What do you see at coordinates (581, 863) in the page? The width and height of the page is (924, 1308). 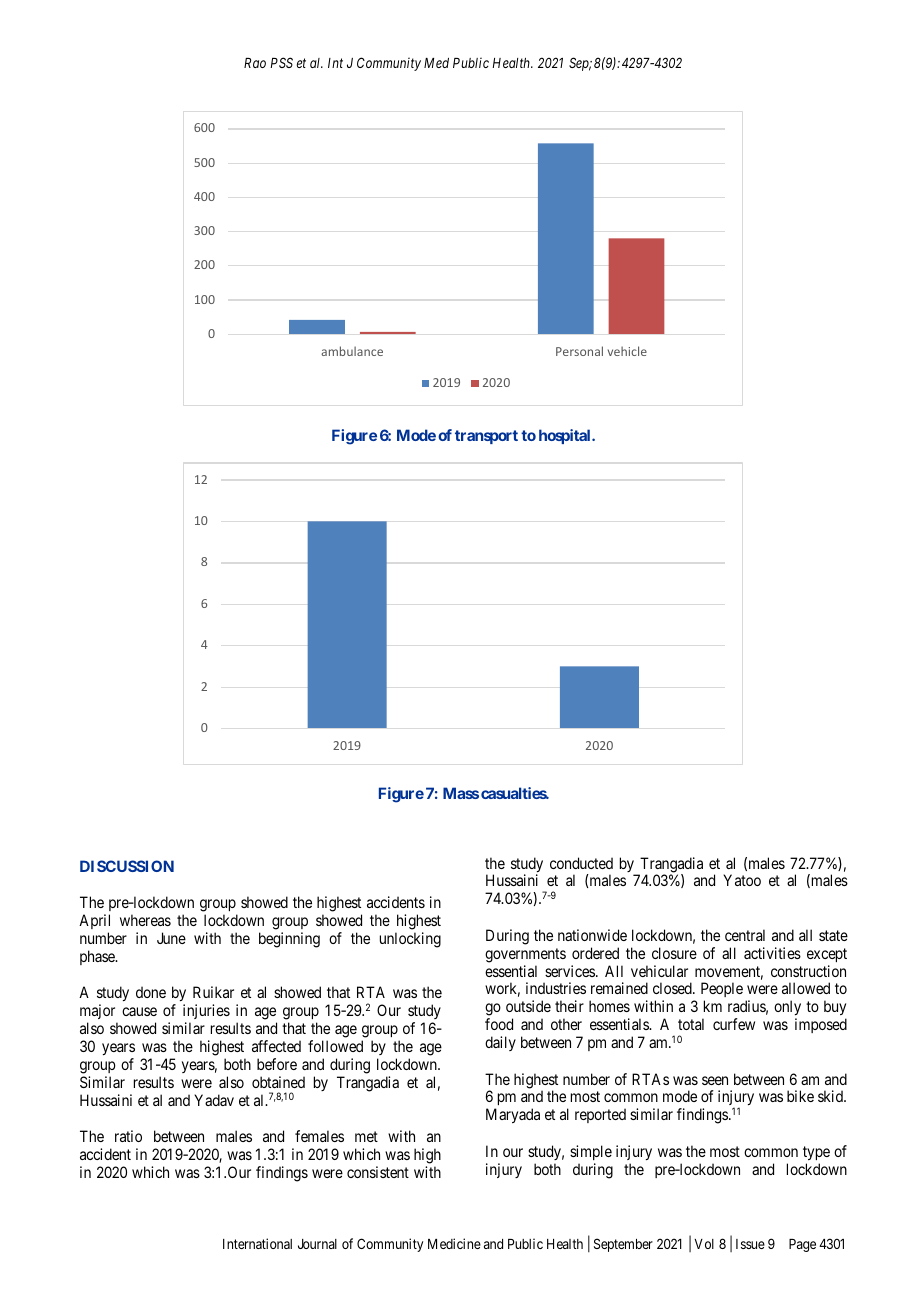 I see `conducted` at bounding box center [581, 863].
